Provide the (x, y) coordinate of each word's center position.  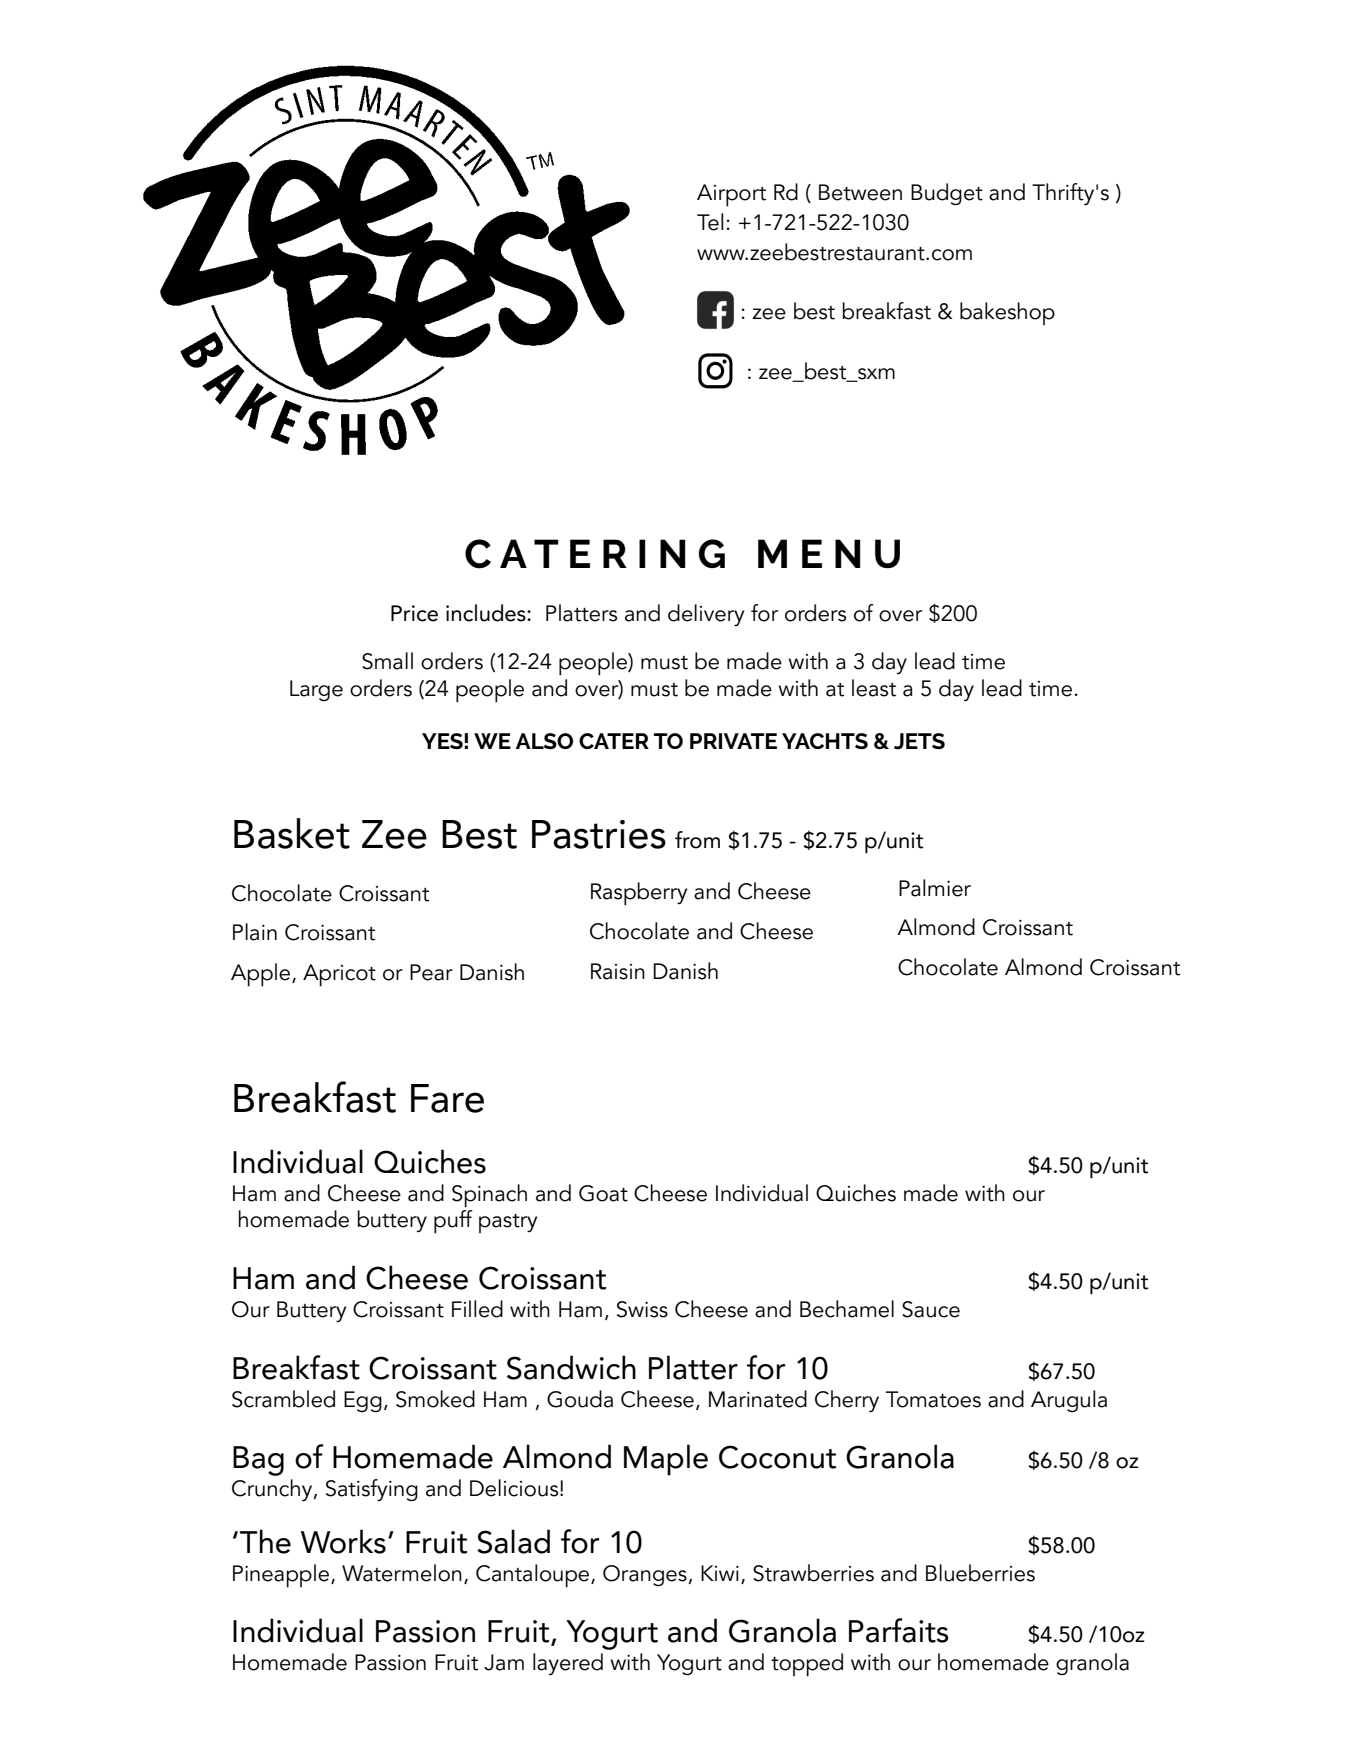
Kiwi (720, 1573)
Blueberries (980, 1573)
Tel (710, 222)
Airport (731, 195)
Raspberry (639, 894)
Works (343, 1541)
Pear (431, 972)
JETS (919, 741)
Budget (947, 194)
